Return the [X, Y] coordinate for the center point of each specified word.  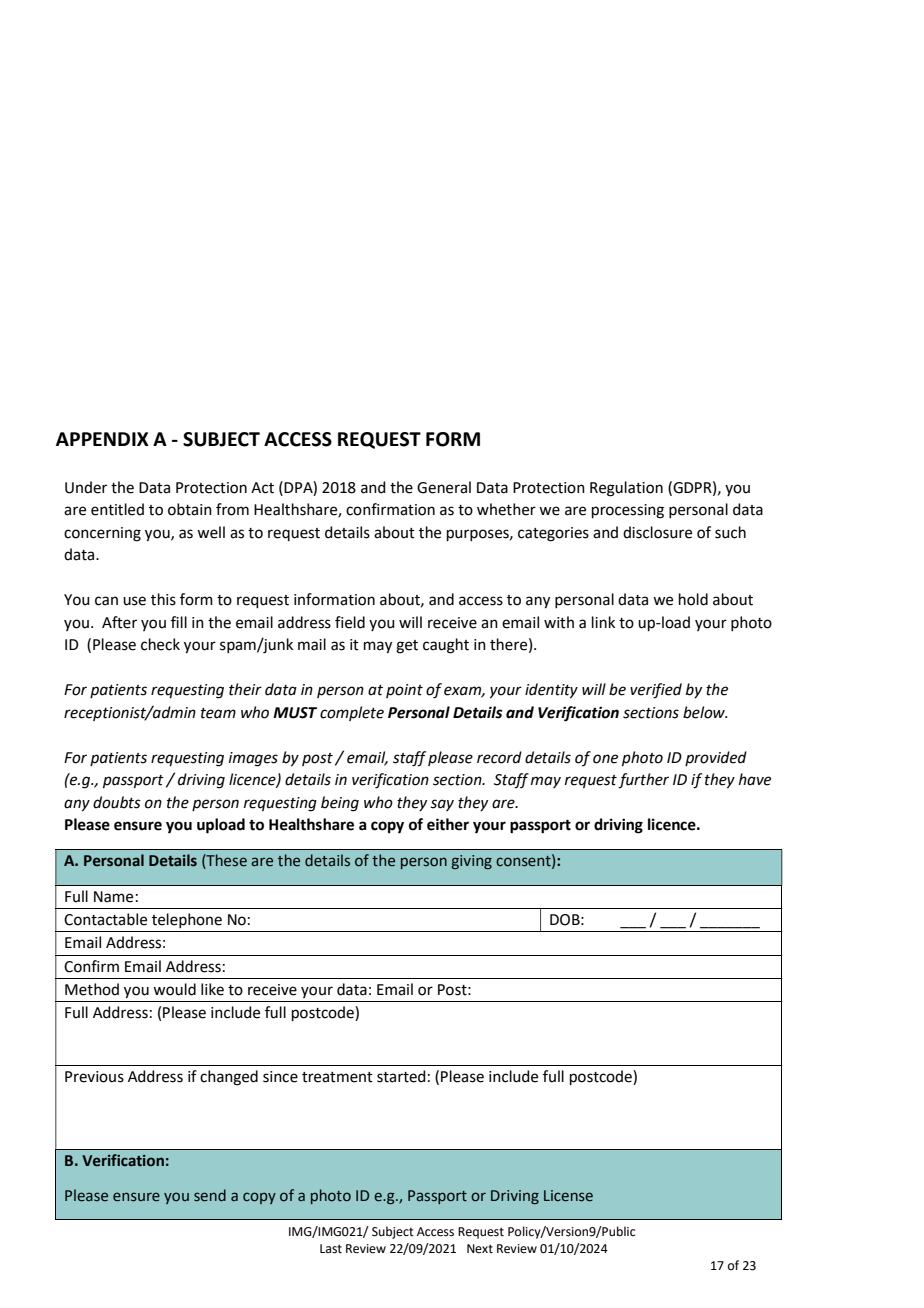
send [210, 1195]
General [444, 487]
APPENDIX [102, 439]
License [568, 1196]
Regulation [626, 489]
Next [480, 1249]
